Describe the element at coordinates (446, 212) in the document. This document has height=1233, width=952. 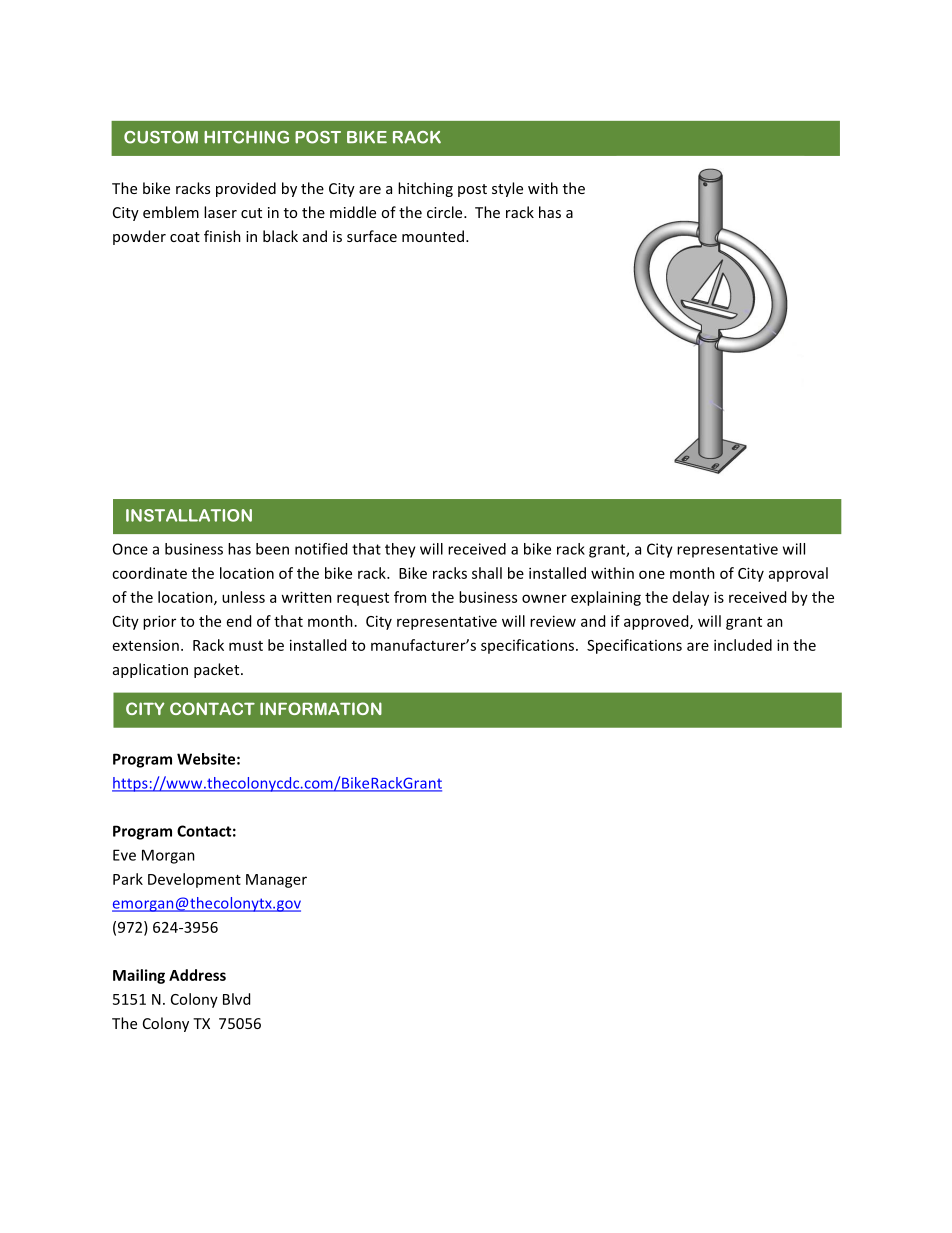
I see `circle` at that location.
